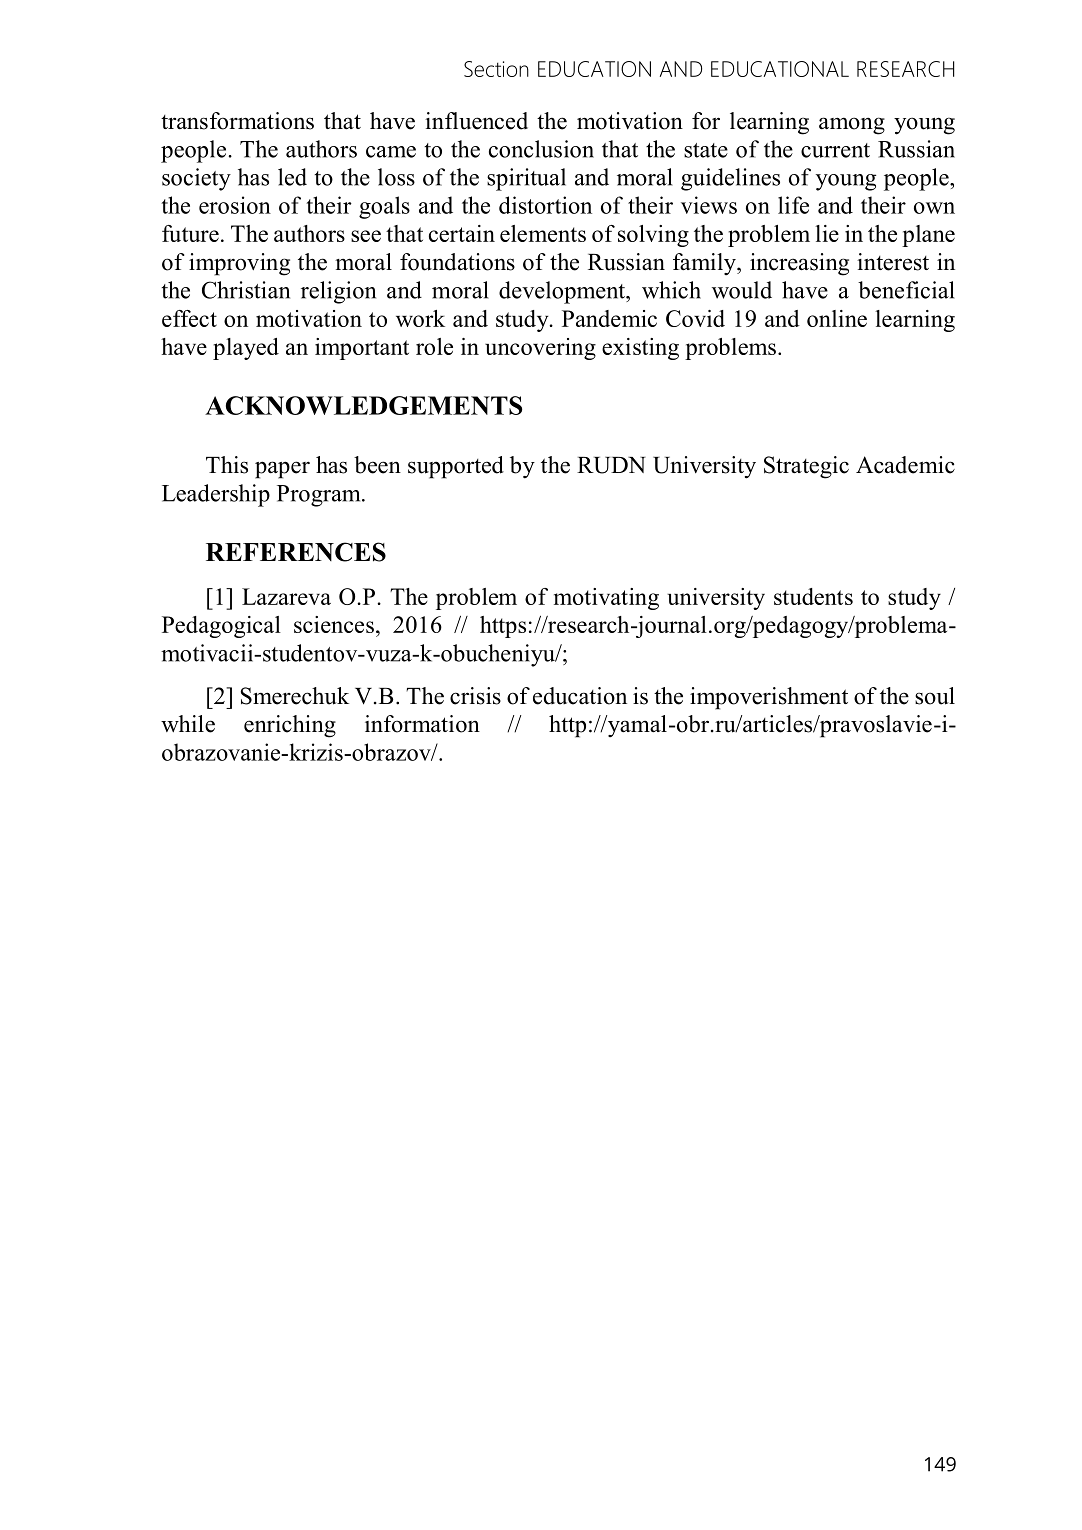  I want to click on ACKNOWLEDGEMENTS, so click(363, 405).
